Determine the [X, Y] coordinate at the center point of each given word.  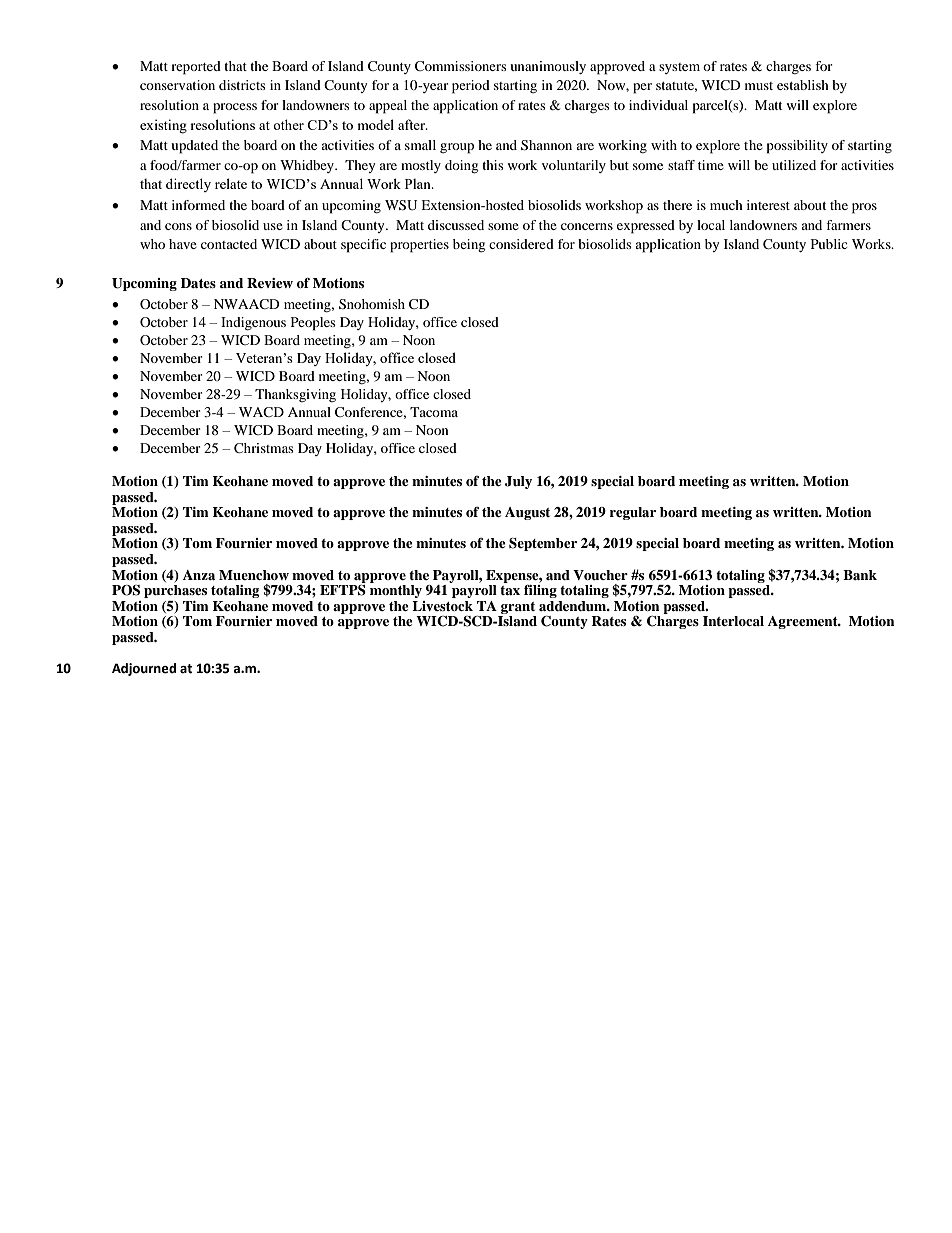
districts [242, 85]
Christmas [264, 448]
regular [632, 513]
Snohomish [372, 304]
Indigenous [253, 324]
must [759, 86]
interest [768, 205]
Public [829, 244]
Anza [199, 575]
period [471, 87]
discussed [456, 225]
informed [198, 205]
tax [510, 590]
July [518, 482]
